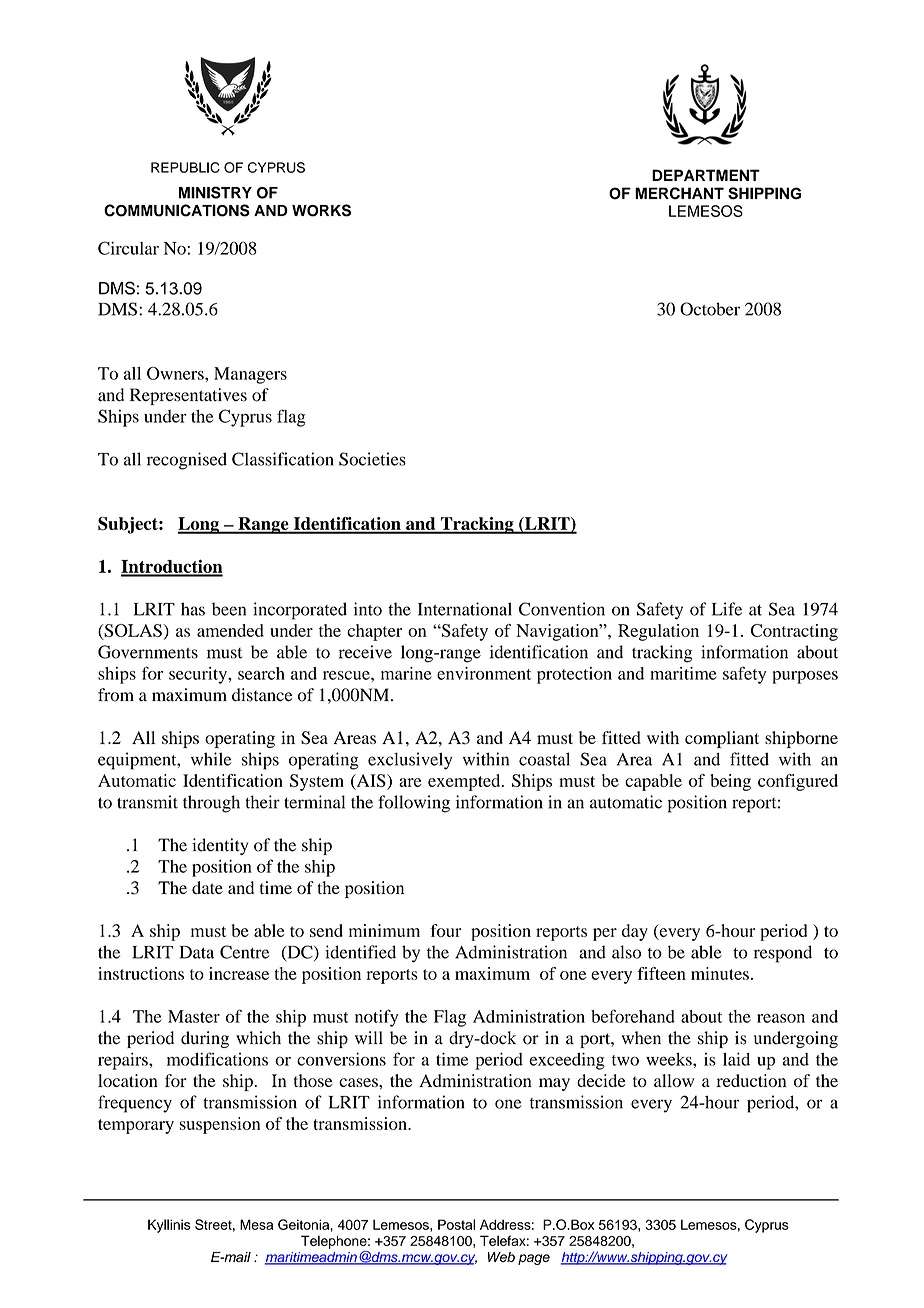 This screenshot has width=924, height=1308. What do you see at coordinates (720, 973) in the screenshot?
I see `minutes` at bounding box center [720, 973].
